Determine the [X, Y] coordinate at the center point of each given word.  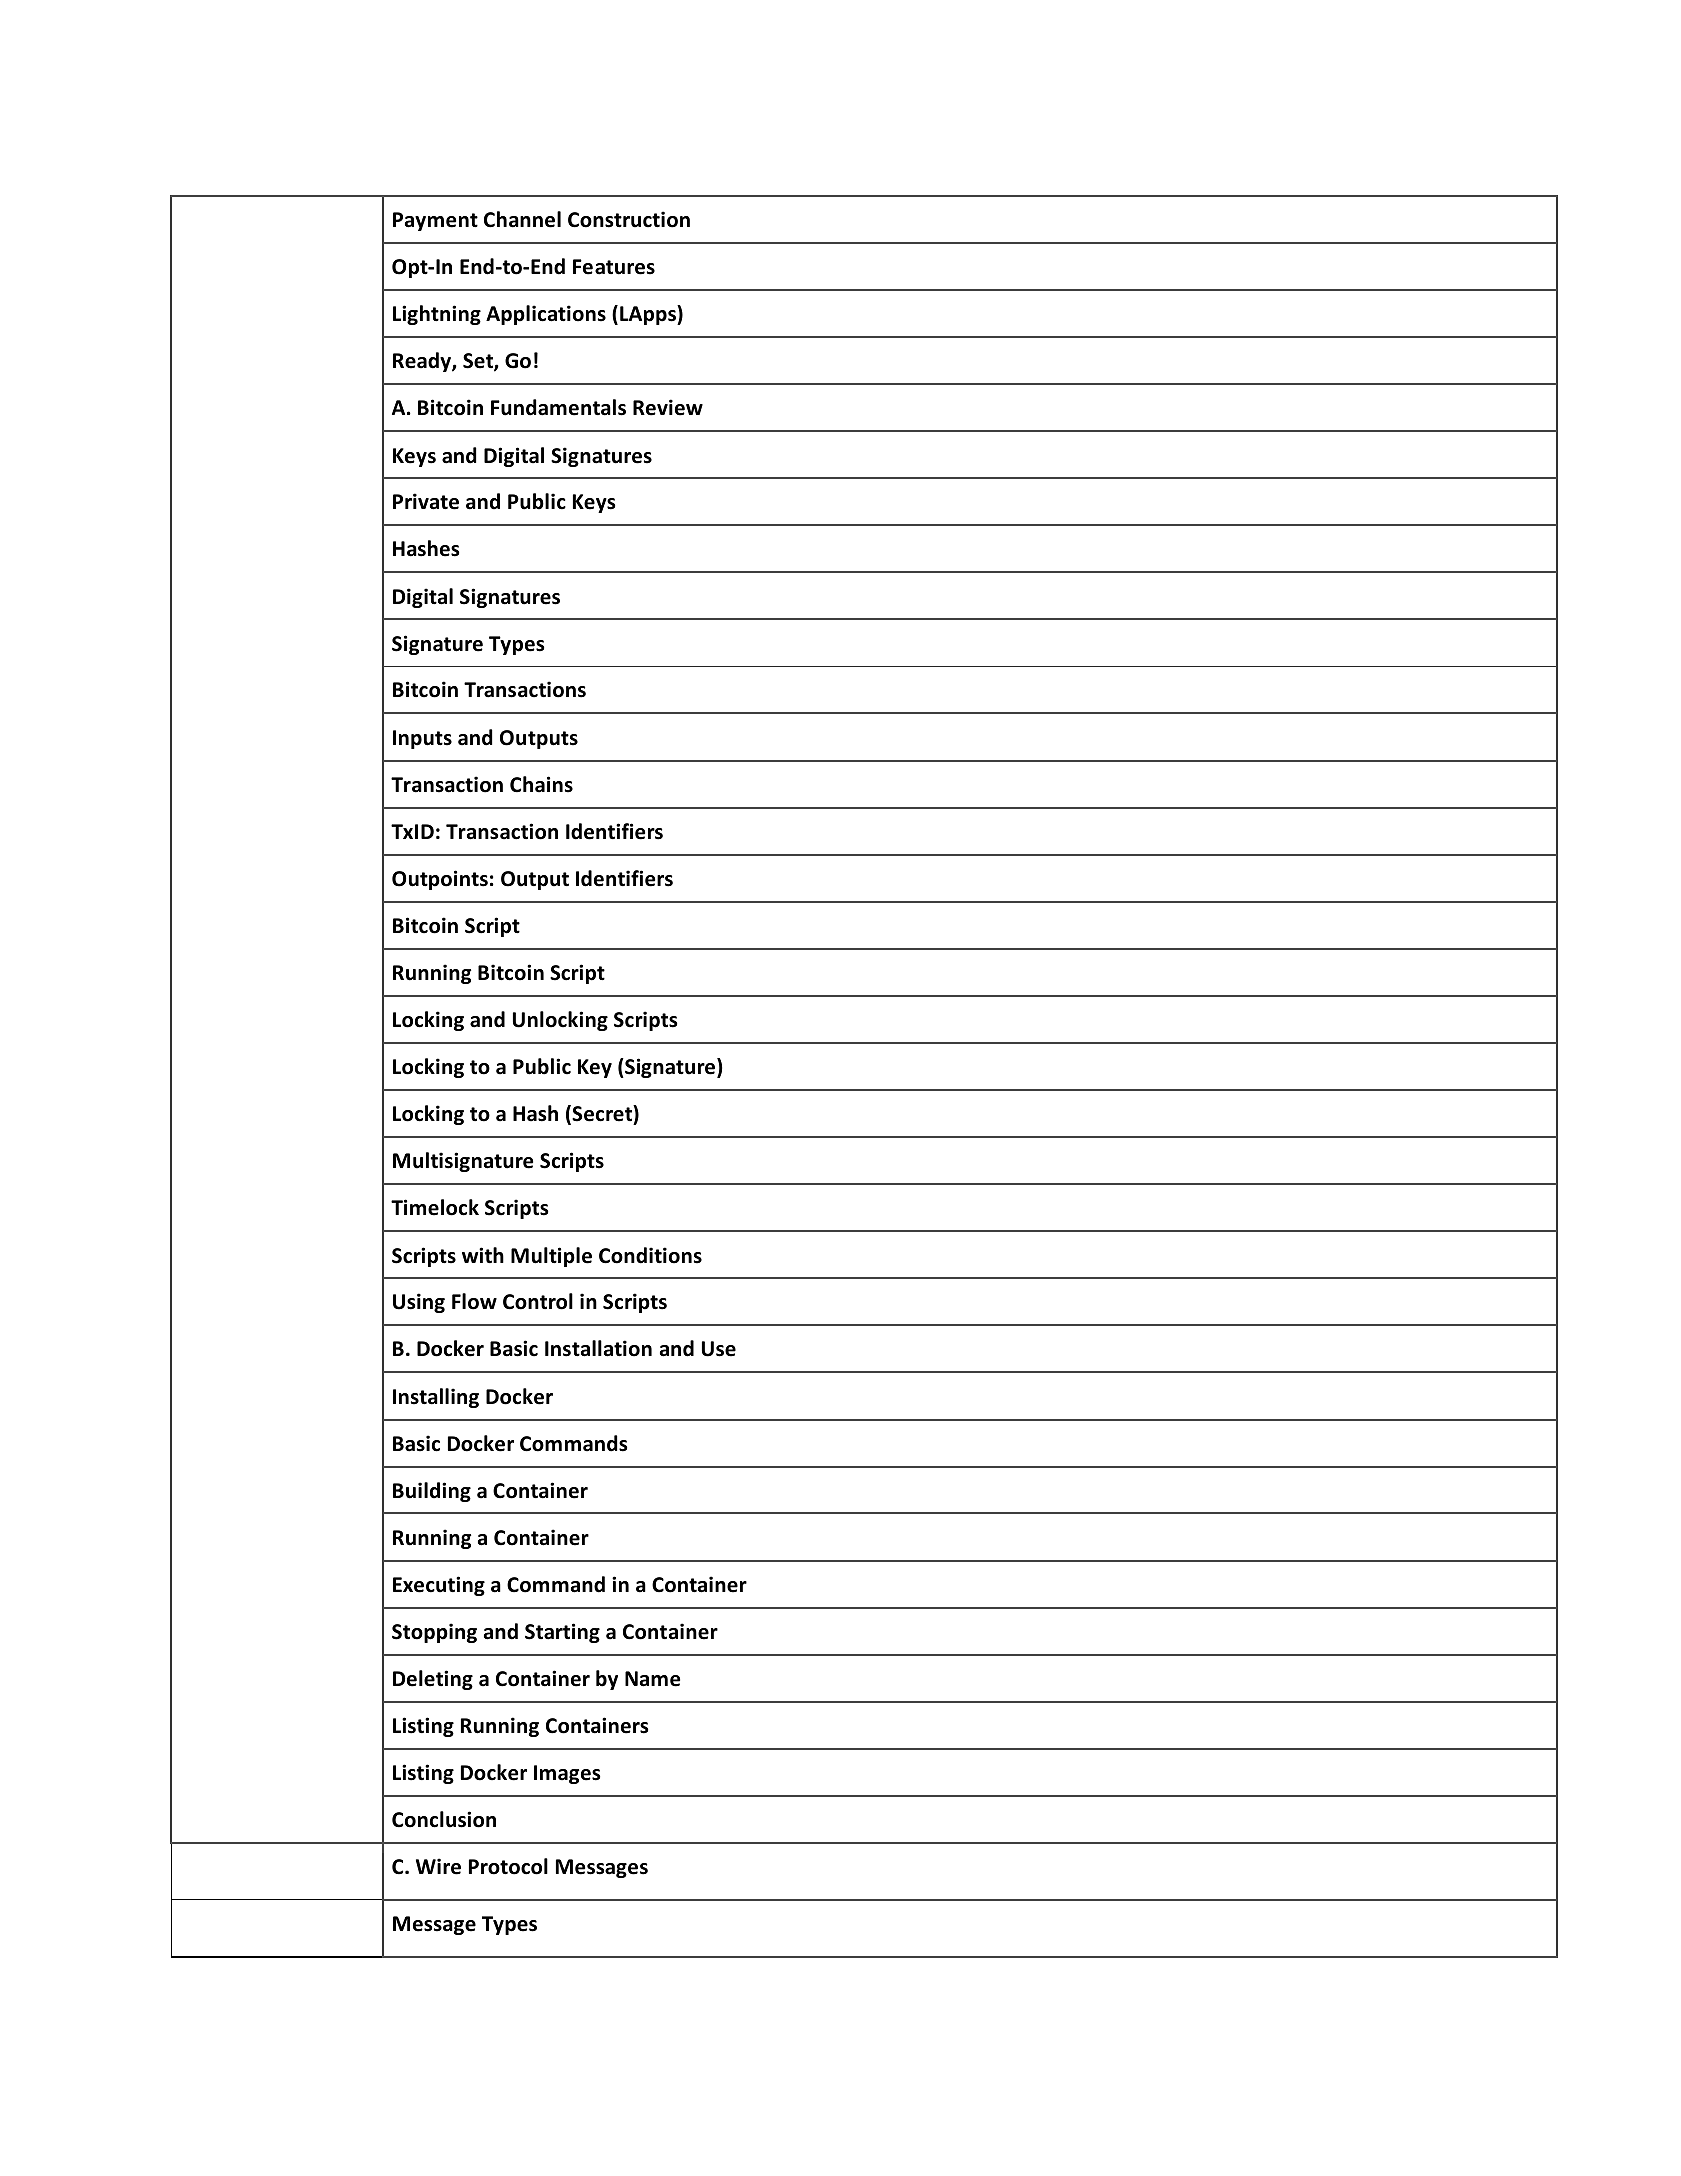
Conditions [650, 1255]
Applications [546, 315]
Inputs [422, 739]
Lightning [437, 315]
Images [567, 1774]
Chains [541, 784]
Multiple [551, 1257]
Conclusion [444, 1819]
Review [668, 407]
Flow [474, 1301]
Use [719, 1349]
